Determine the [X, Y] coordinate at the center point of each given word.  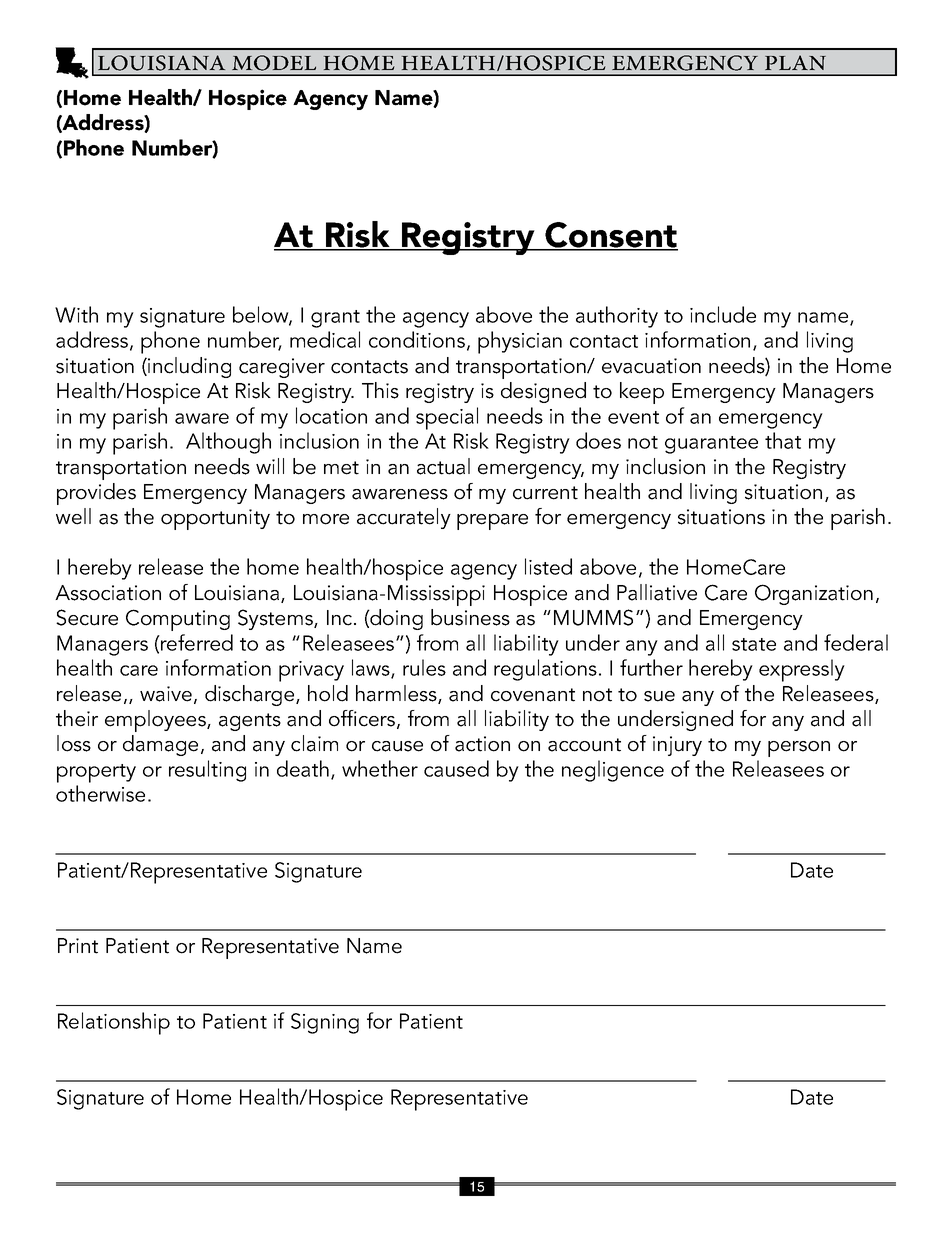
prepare [492, 522]
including [188, 367]
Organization [814, 594]
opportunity [215, 519]
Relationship [114, 1023]
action [482, 744]
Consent [611, 236]
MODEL [274, 63]
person [799, 749]
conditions [417, 339]
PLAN [795, 62]
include [723, 314]
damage [160, 745]
